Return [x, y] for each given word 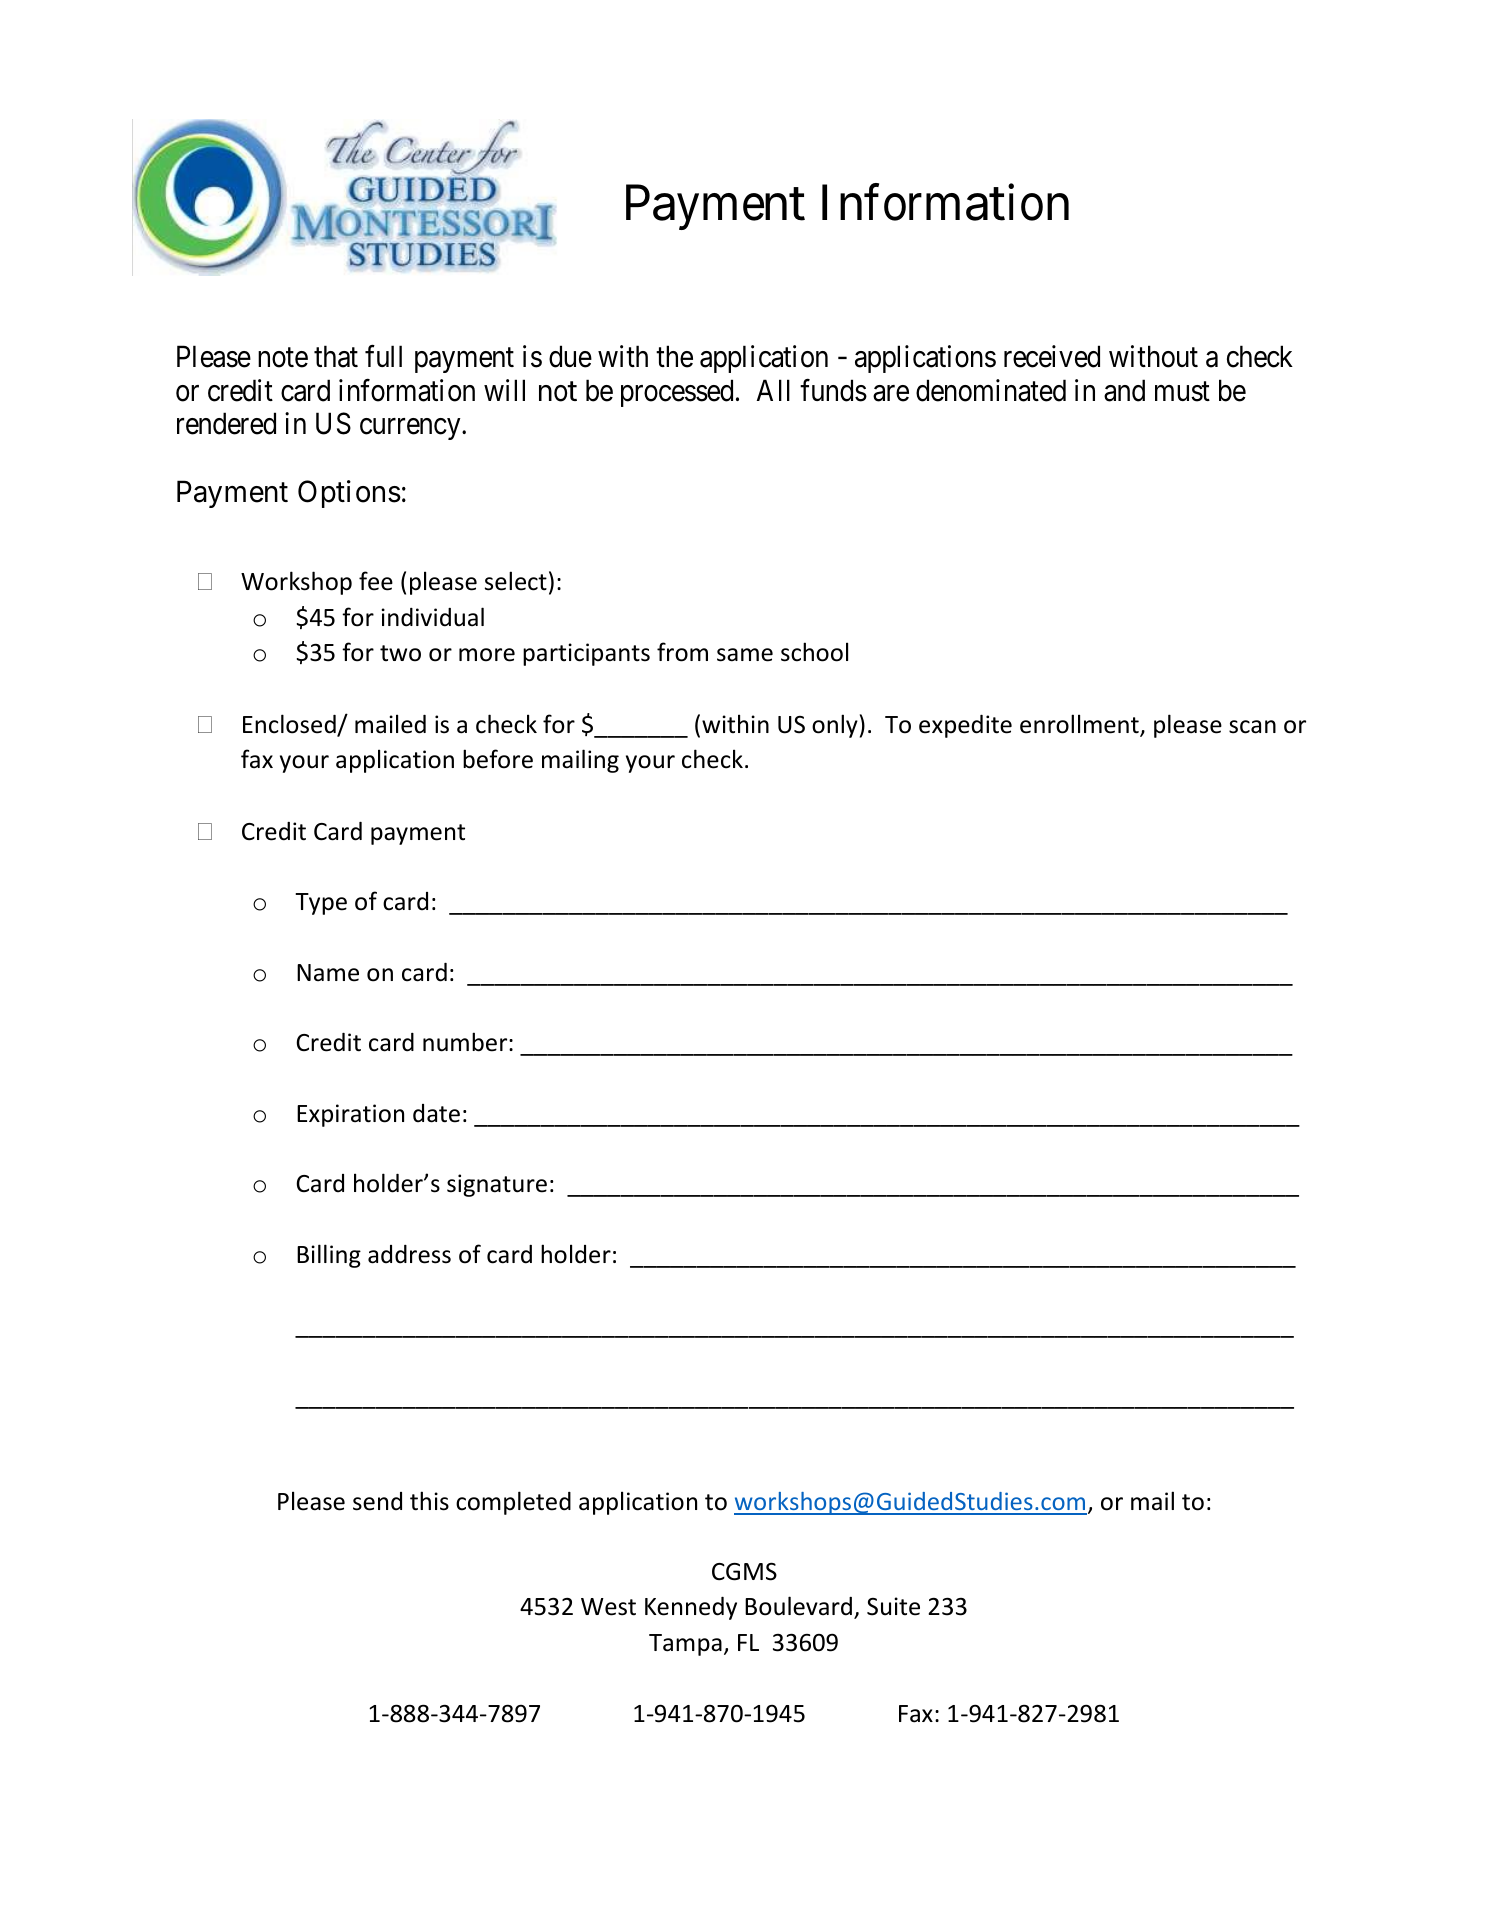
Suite [893, 1606]
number [466, 1042]
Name [328, 973]
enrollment [1080, 725]
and [1124, 390]
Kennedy [691, 1608]
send [377, 1501]
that [336, 356]
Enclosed [290, 725]
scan [1252, 727]
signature [497, 1185]
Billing [329, 1256]
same [745, 655]
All [773, 390]
